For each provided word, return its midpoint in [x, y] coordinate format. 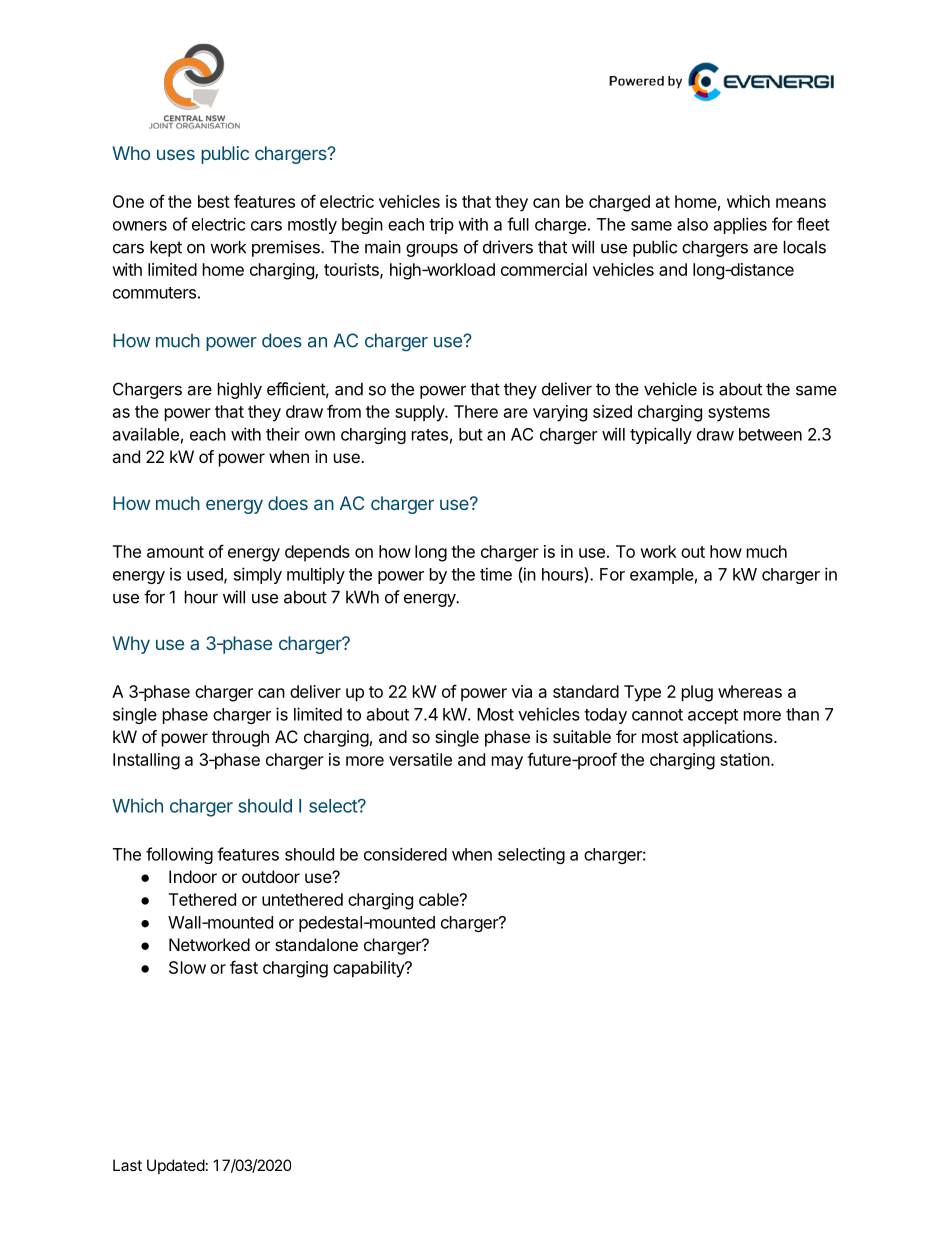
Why [131, 645]
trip [441, 226]
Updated [176, 1166]
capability [369, 969]
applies [740, 225]
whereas [750, 691]
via [522, 691]
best [214, 201]
